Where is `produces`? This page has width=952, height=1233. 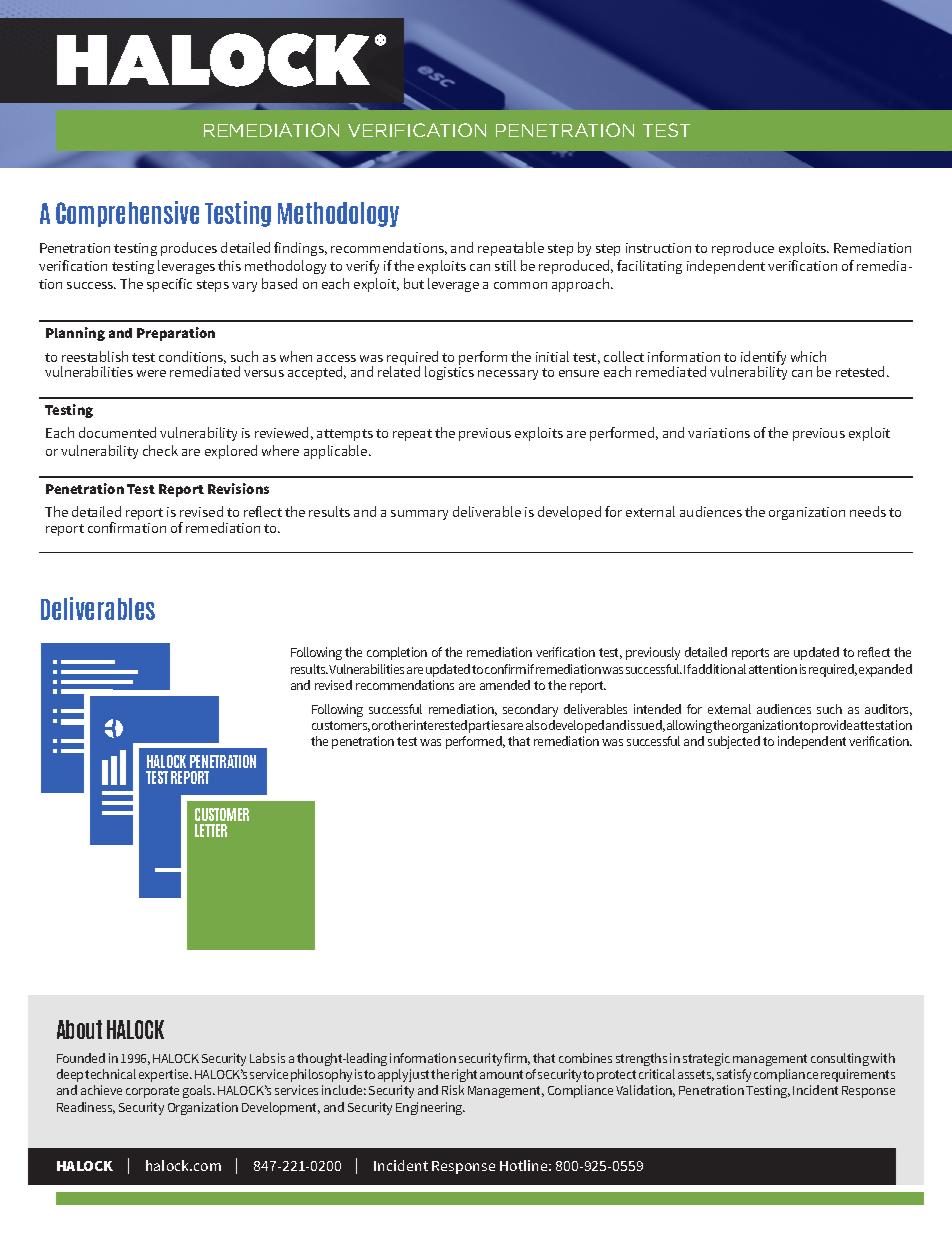
produces is located at coordinates (189, 249).
